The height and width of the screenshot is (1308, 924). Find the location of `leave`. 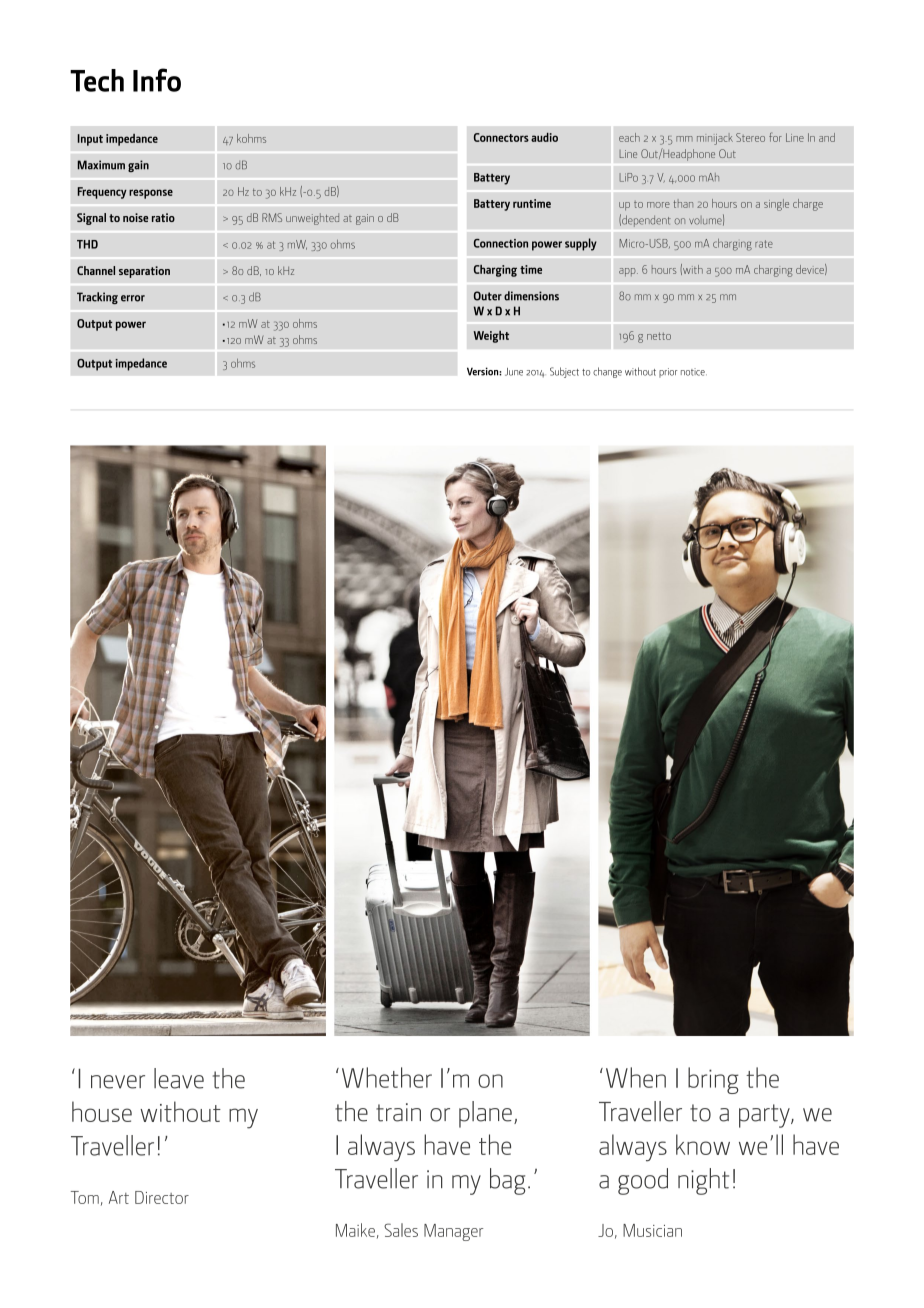

leave is located at coordinates (179, 1078).
